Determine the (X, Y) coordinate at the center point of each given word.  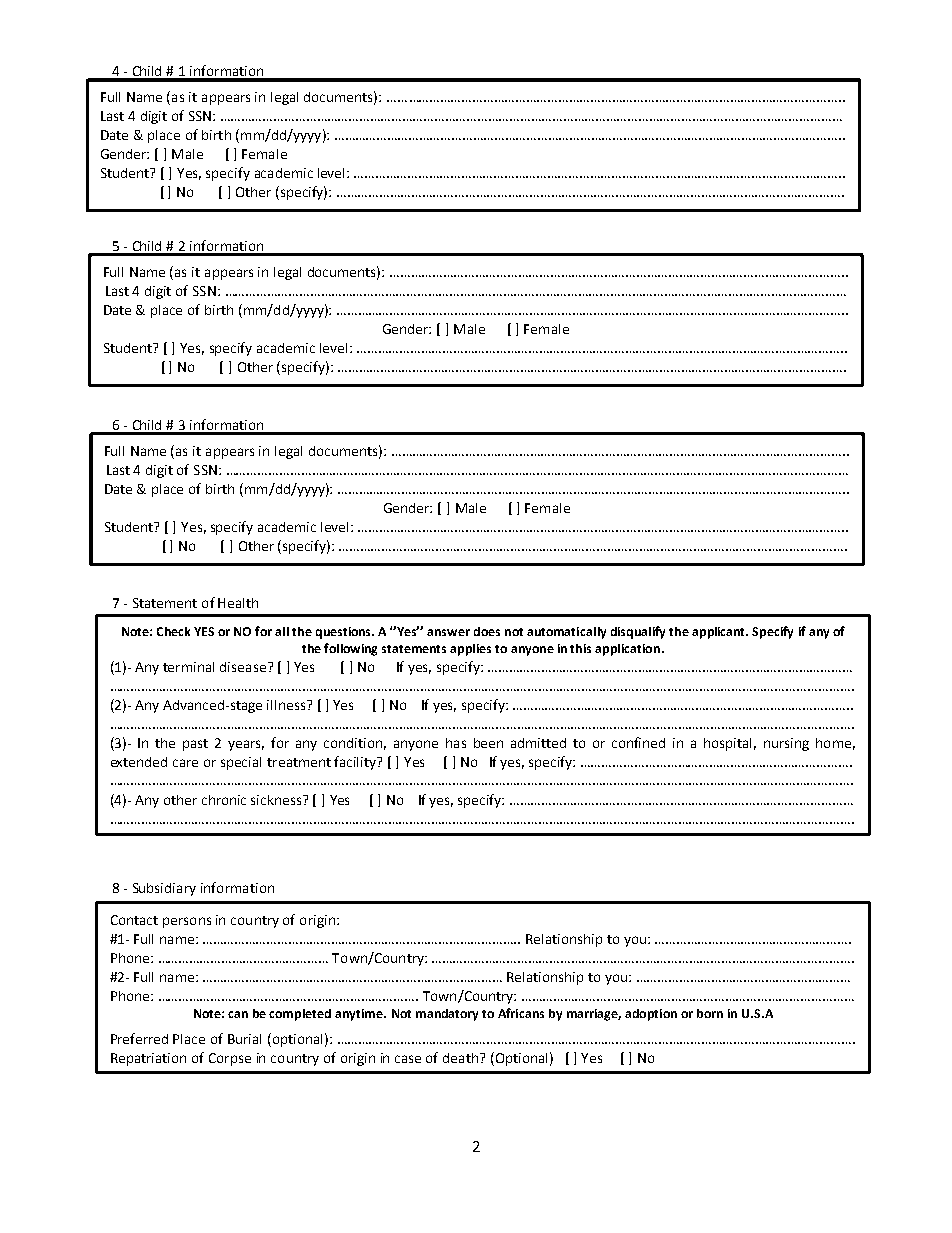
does (487, 631)
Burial (244, 1039)
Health (238, 603)
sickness (277, 800)
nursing (786, 744)
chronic (224, 800)
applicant (720, 633)
